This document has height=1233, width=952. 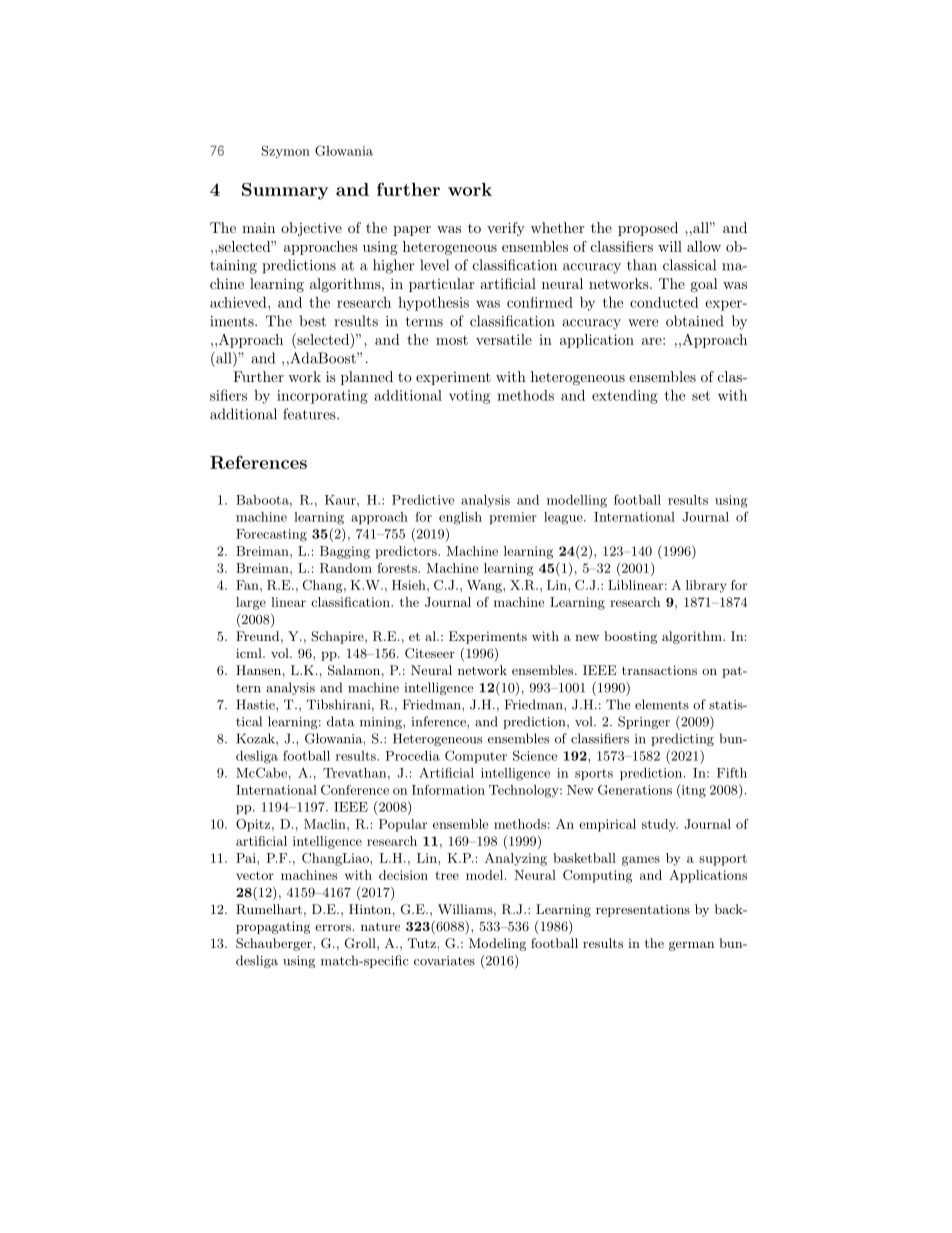 What do you see at coordinates (370, 909) in the document?
I see `Hinton` at bounding box center [370, 909].
